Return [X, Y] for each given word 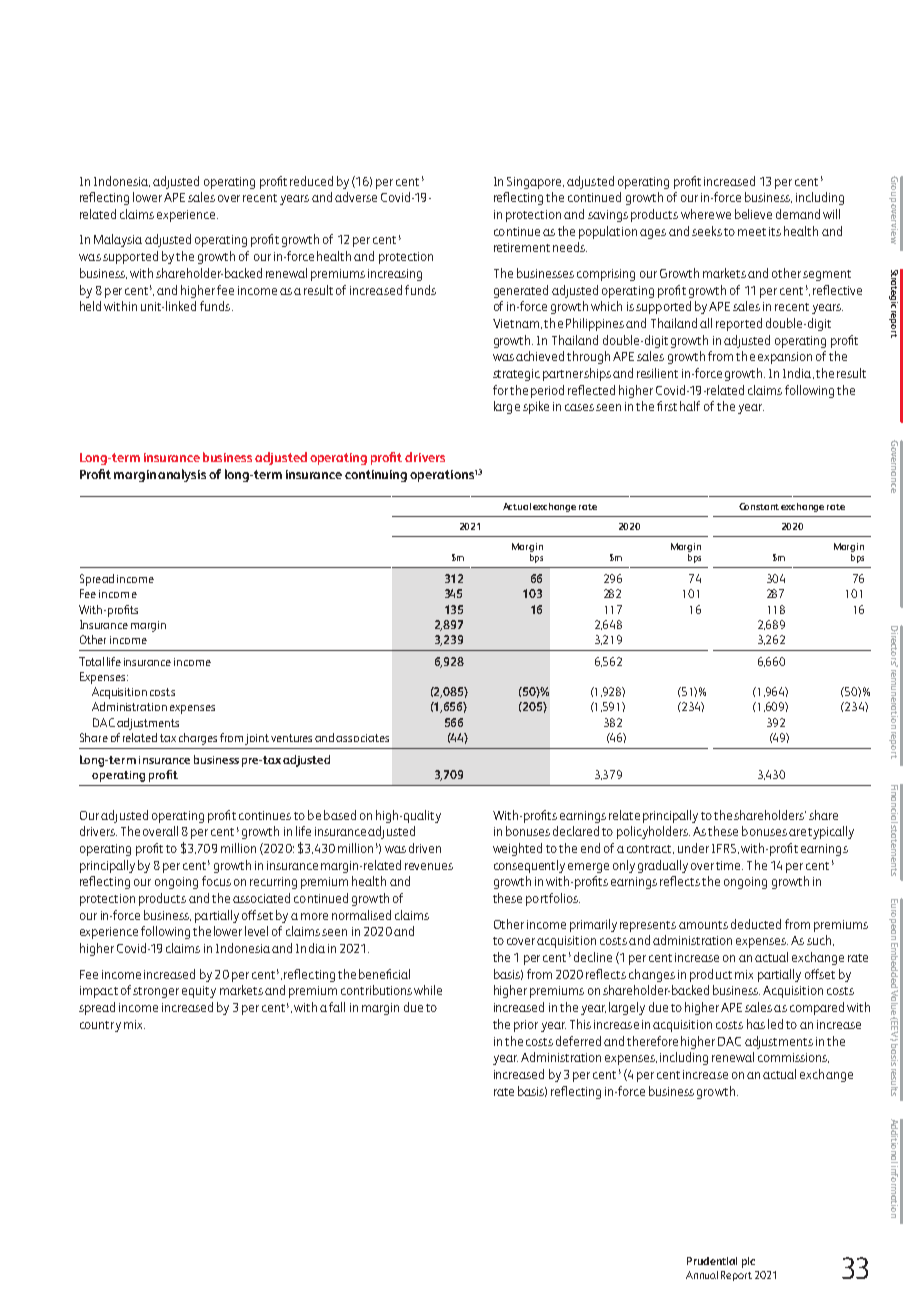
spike [536, 407]
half [690, 406]
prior [526, 1026]
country [100, 1026]
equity [199, 992]
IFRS [724, 848]
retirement [522, 247]
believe [753, 214]
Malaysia [118, 240]
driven [425, 848]
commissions [793, 1058]
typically [831, 832]
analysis [182, 475]
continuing [376, 476]
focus [216, 881]
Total [91, 661]
